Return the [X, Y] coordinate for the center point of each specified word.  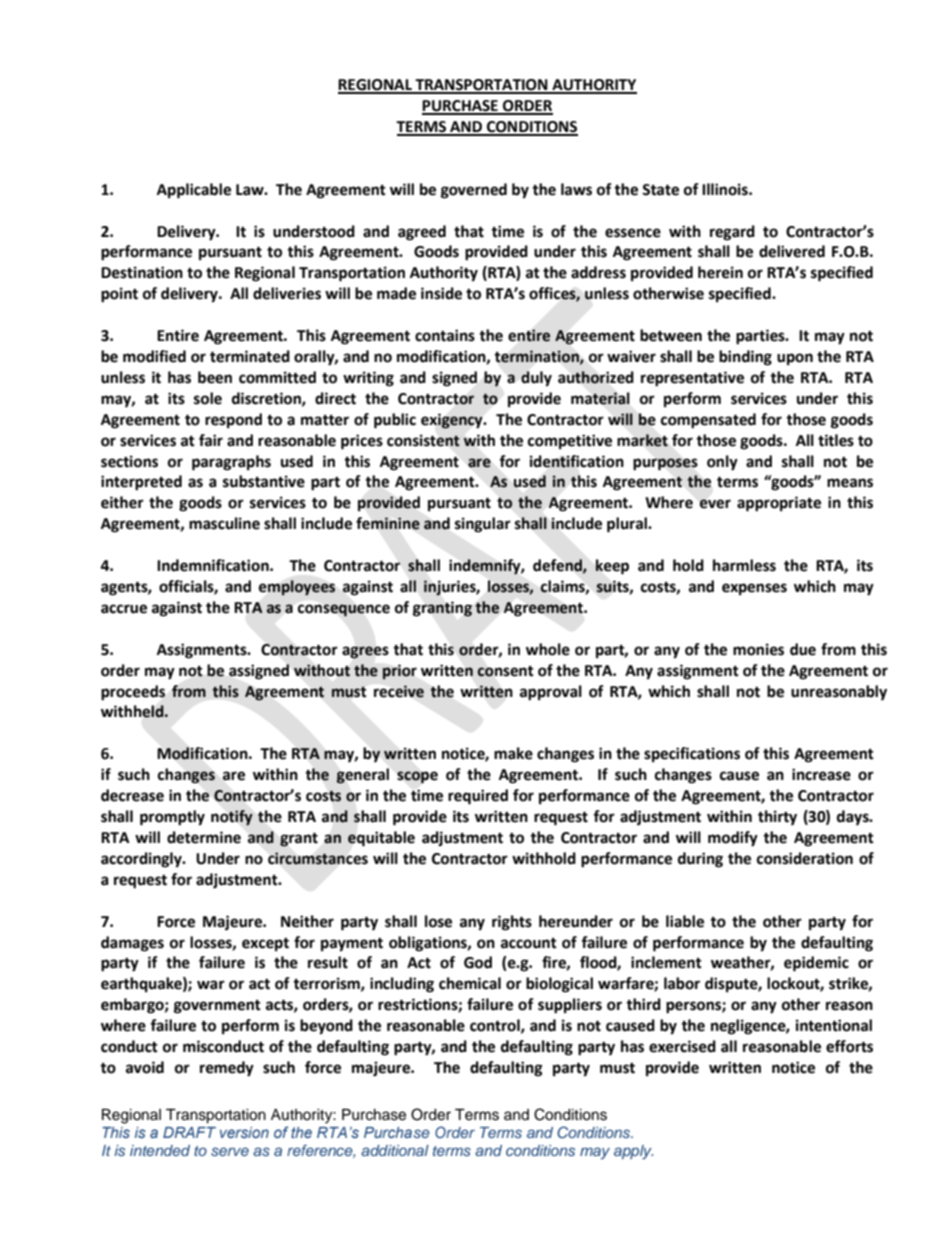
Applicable [194, 191]
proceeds [133, 693]
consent [505, 671]
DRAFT [189, 1132]
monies [758, 649]
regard [732, 233]
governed [474, 191]
